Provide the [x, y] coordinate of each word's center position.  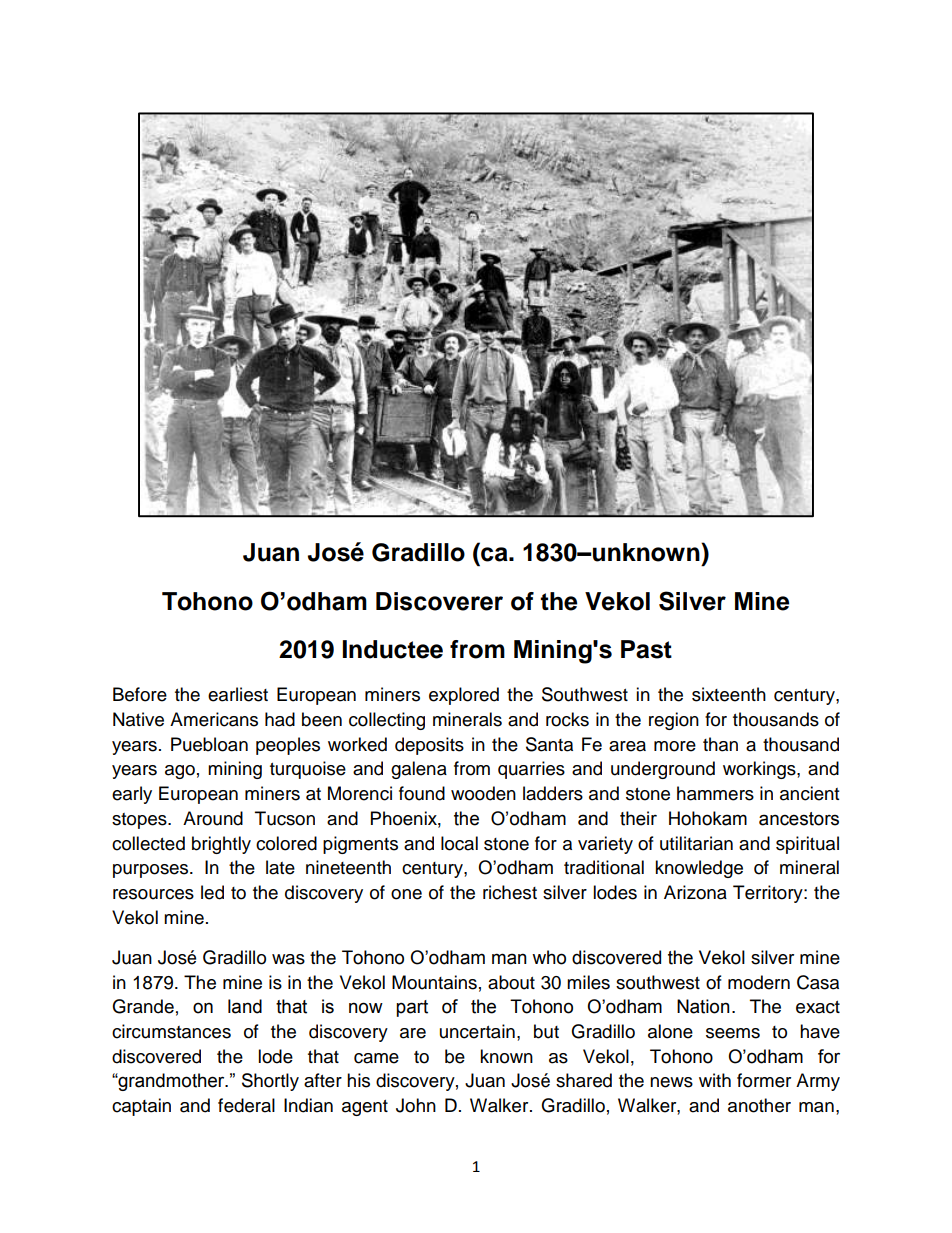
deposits [429, 746]
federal [246, 1105]
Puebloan [209, 744]
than [720, 744]
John [416, 1105]
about [511, 982]
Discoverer [439, 601]
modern [759, 982]
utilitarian [696, 843]
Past [646, 649]
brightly [221, 845]
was [288, 959]
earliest [238, 694]
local [459, 843]
